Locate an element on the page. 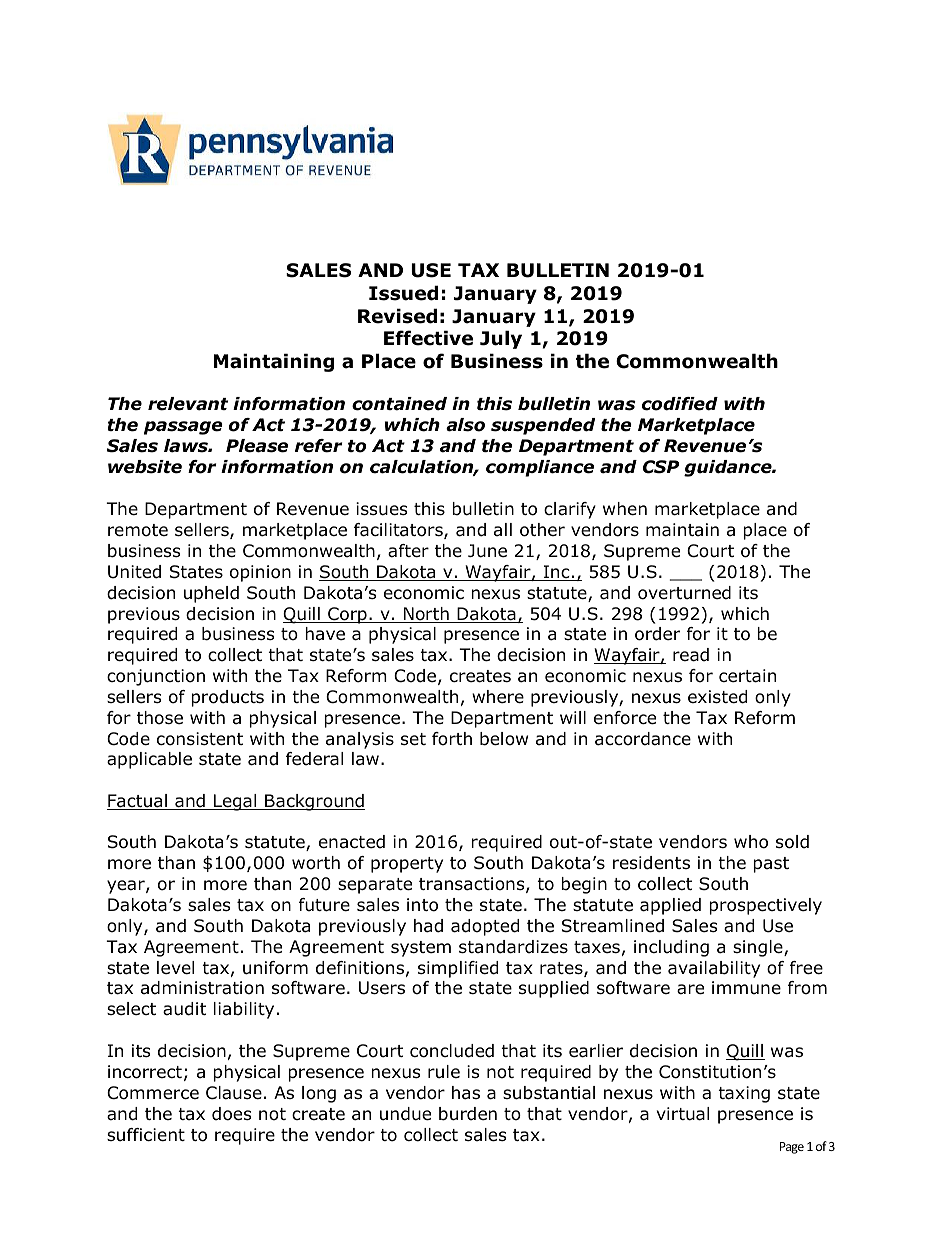 The height and width of the image is (1233, 952). forth is located at coordinates (452, 739).
